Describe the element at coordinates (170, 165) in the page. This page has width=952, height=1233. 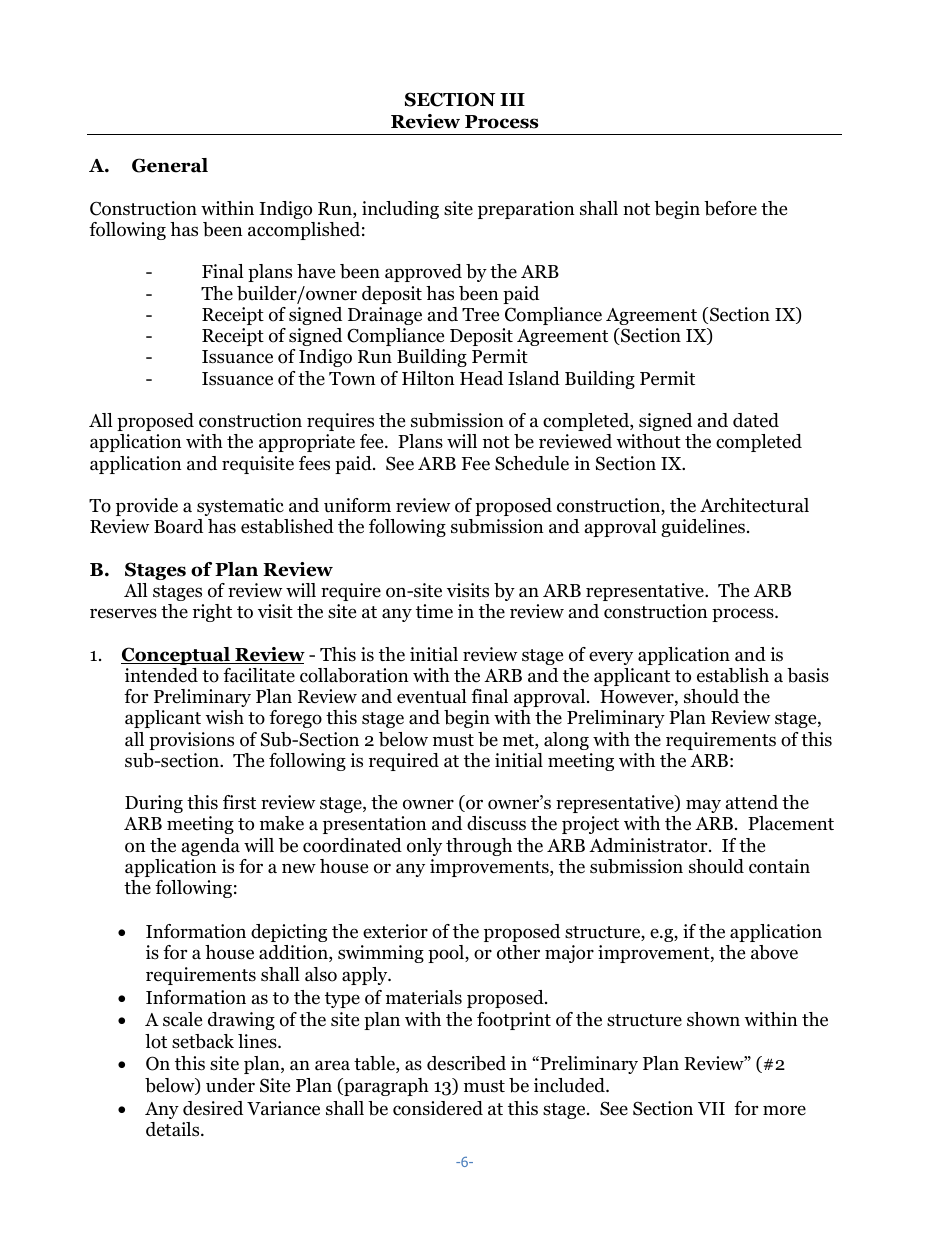
I see `General` at that location.
